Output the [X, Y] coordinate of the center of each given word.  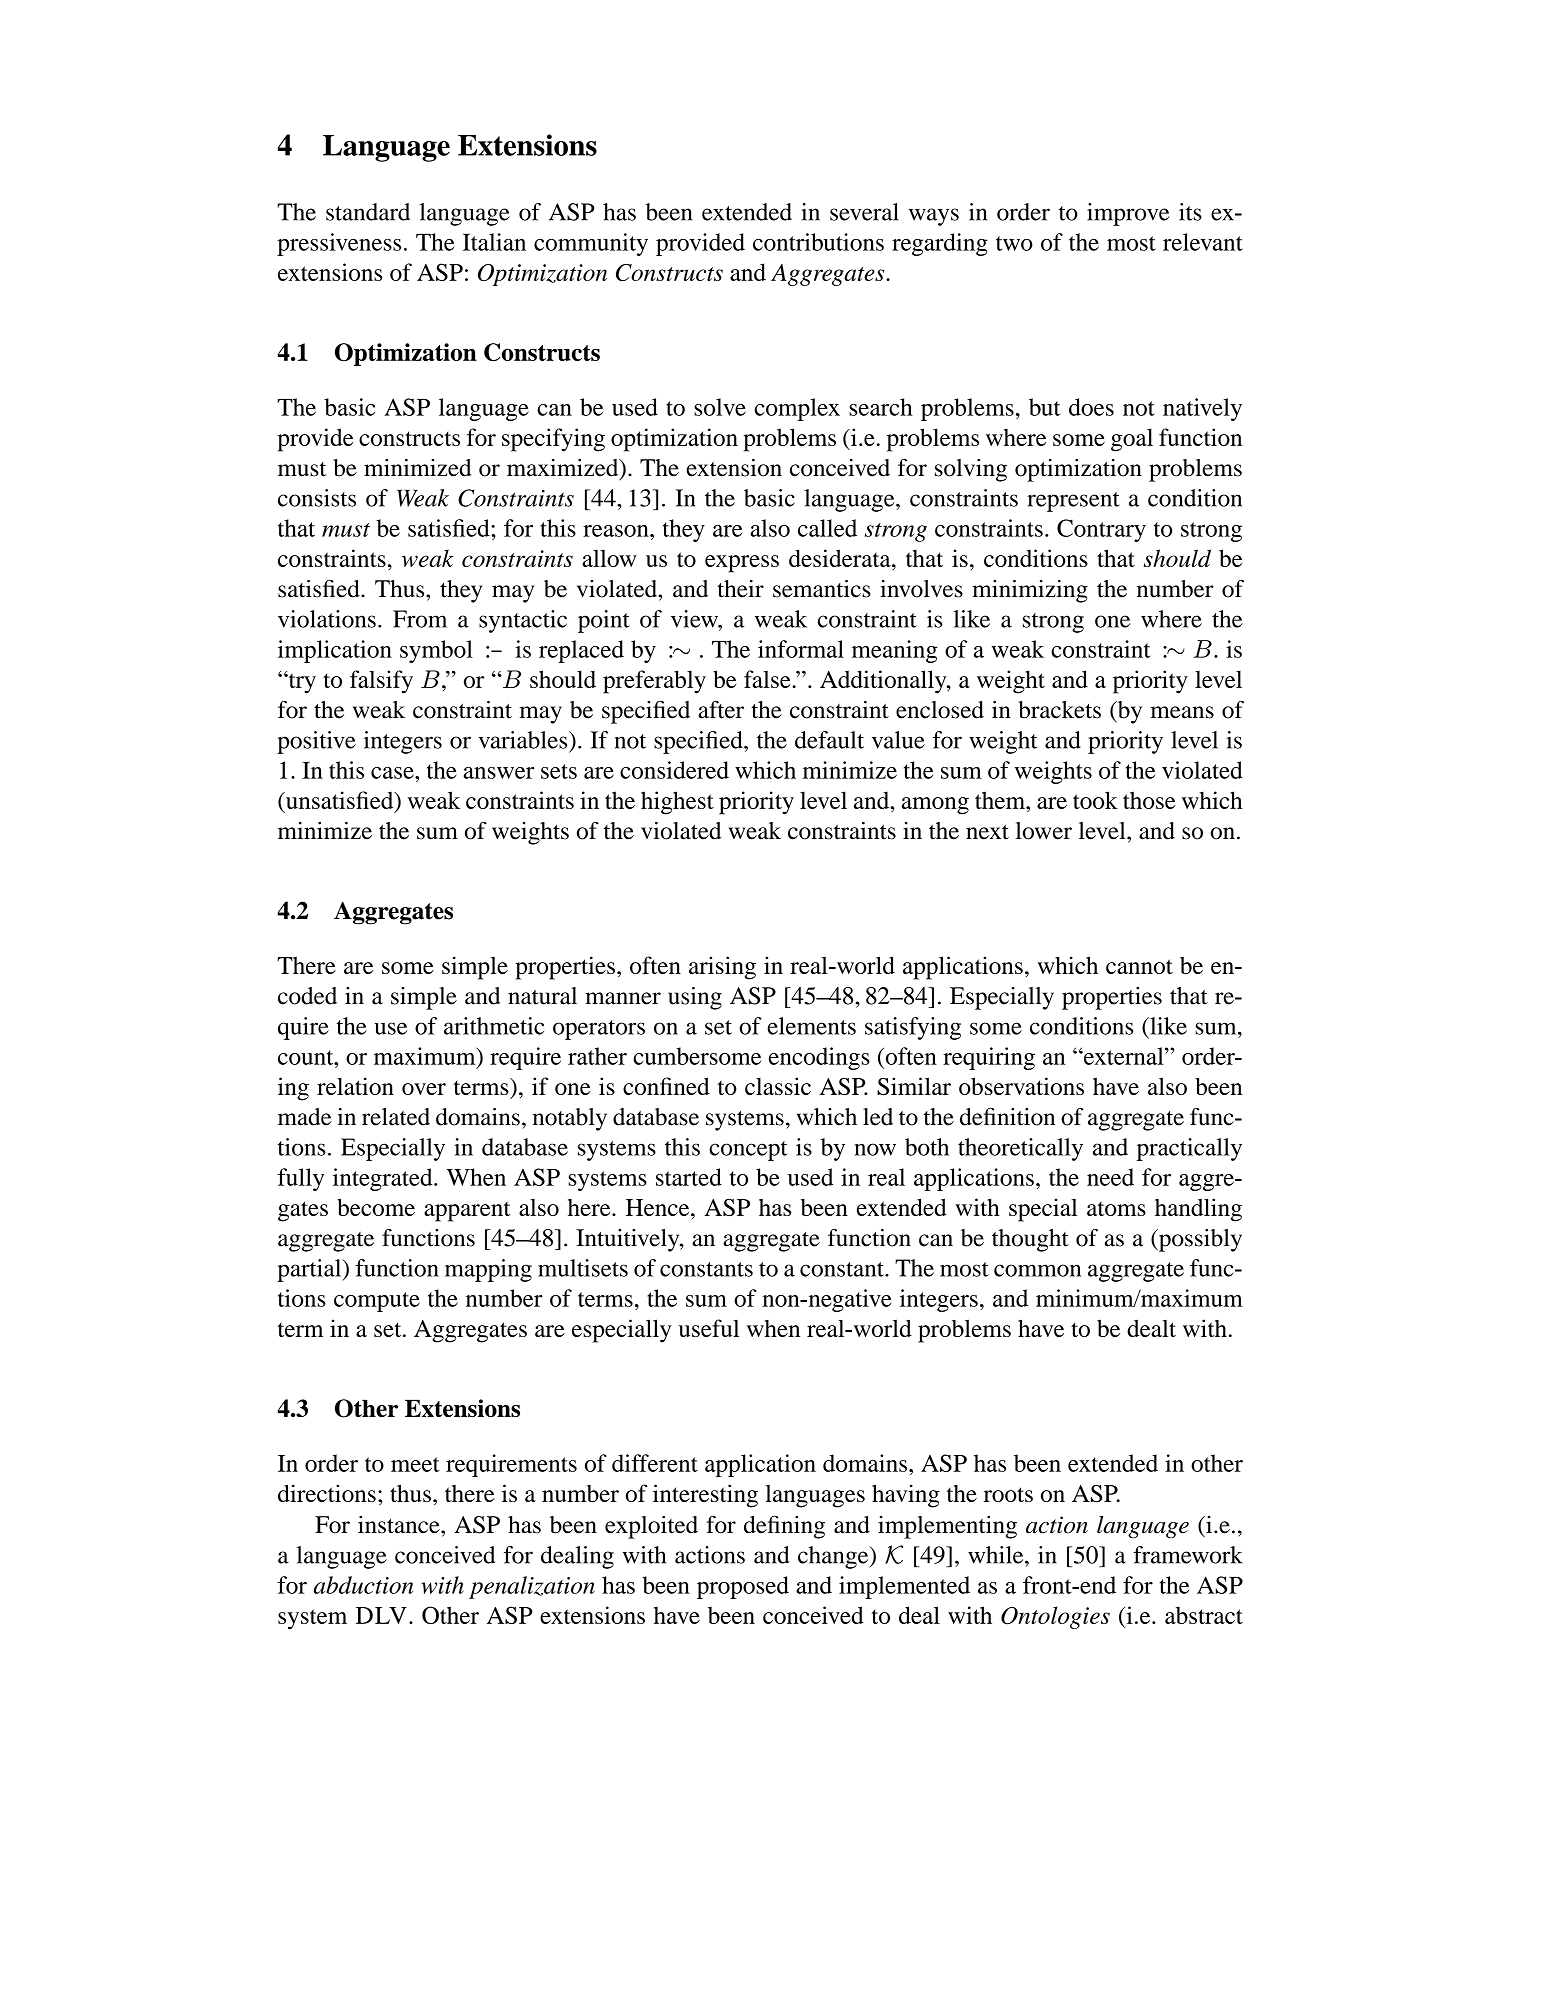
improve [1128, 214]
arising [722, 968]
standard [368, 212]
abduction [363, 1585]
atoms [1116, 1208]
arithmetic [494, 1026]
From [420, 619]
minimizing [1030, 591]
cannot [1139, 966]
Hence [659, 1207]
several [864, 212]
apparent [467, 1211]
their [740, 589]
